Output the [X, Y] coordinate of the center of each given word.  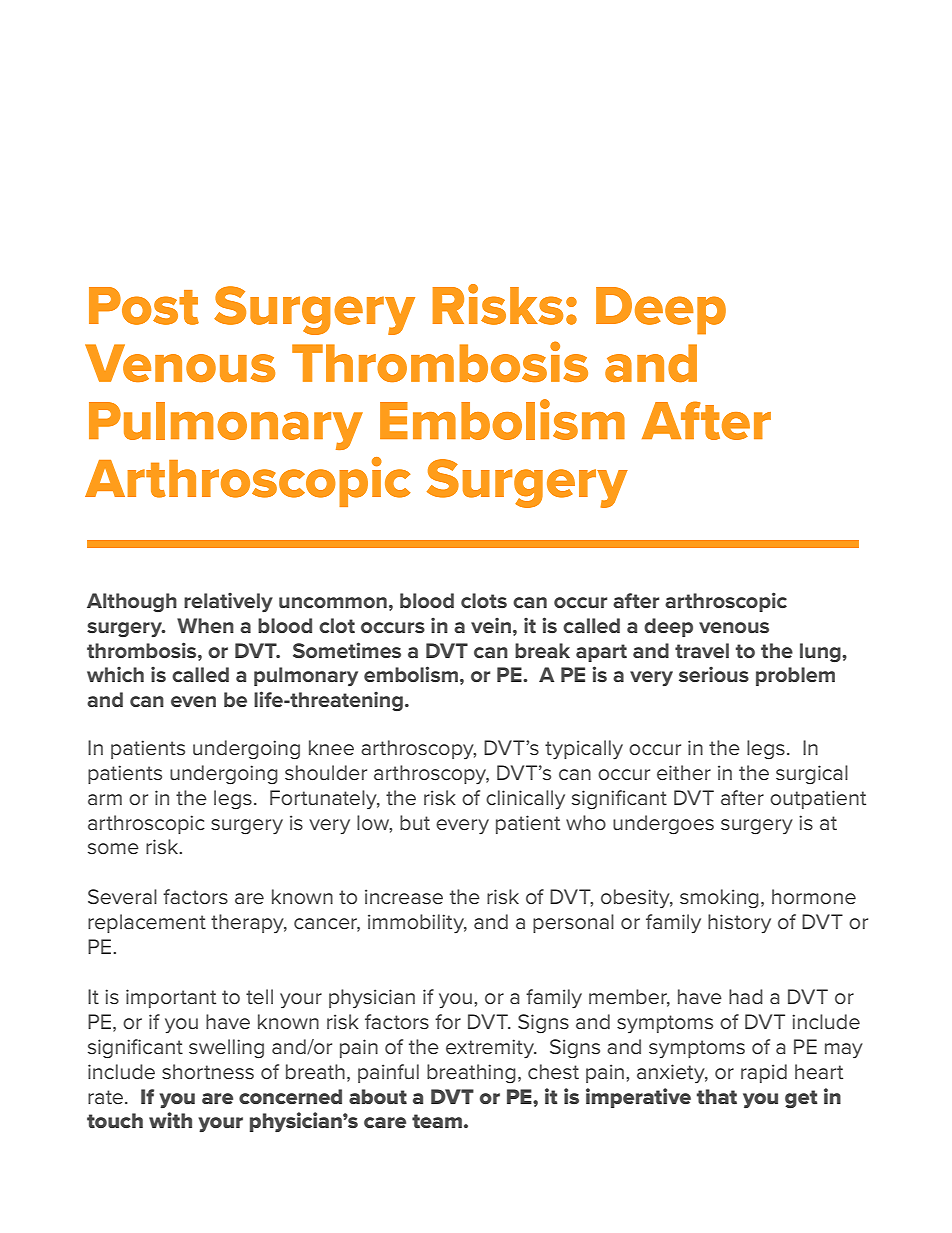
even [193, 701]
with [170, 1120]
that [717, 1097]
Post [144, 306]
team [437, 1121]
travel [702, 650]
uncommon [333, 602]
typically [584, 749]
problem [795, 676]
